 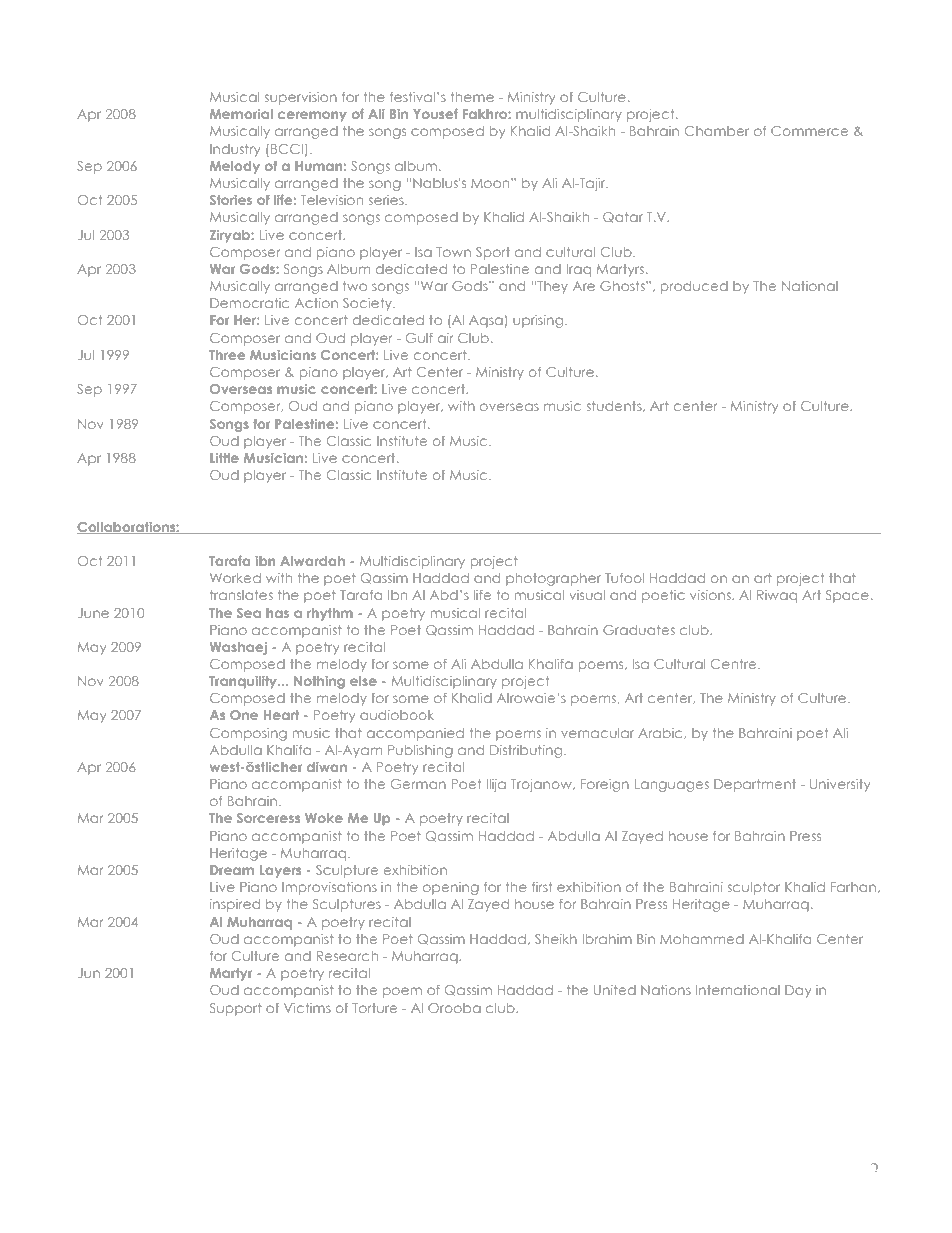 What do you see at coordinates (472, 97) in the image?
I see `theme` at bounding box center [472, 97].
